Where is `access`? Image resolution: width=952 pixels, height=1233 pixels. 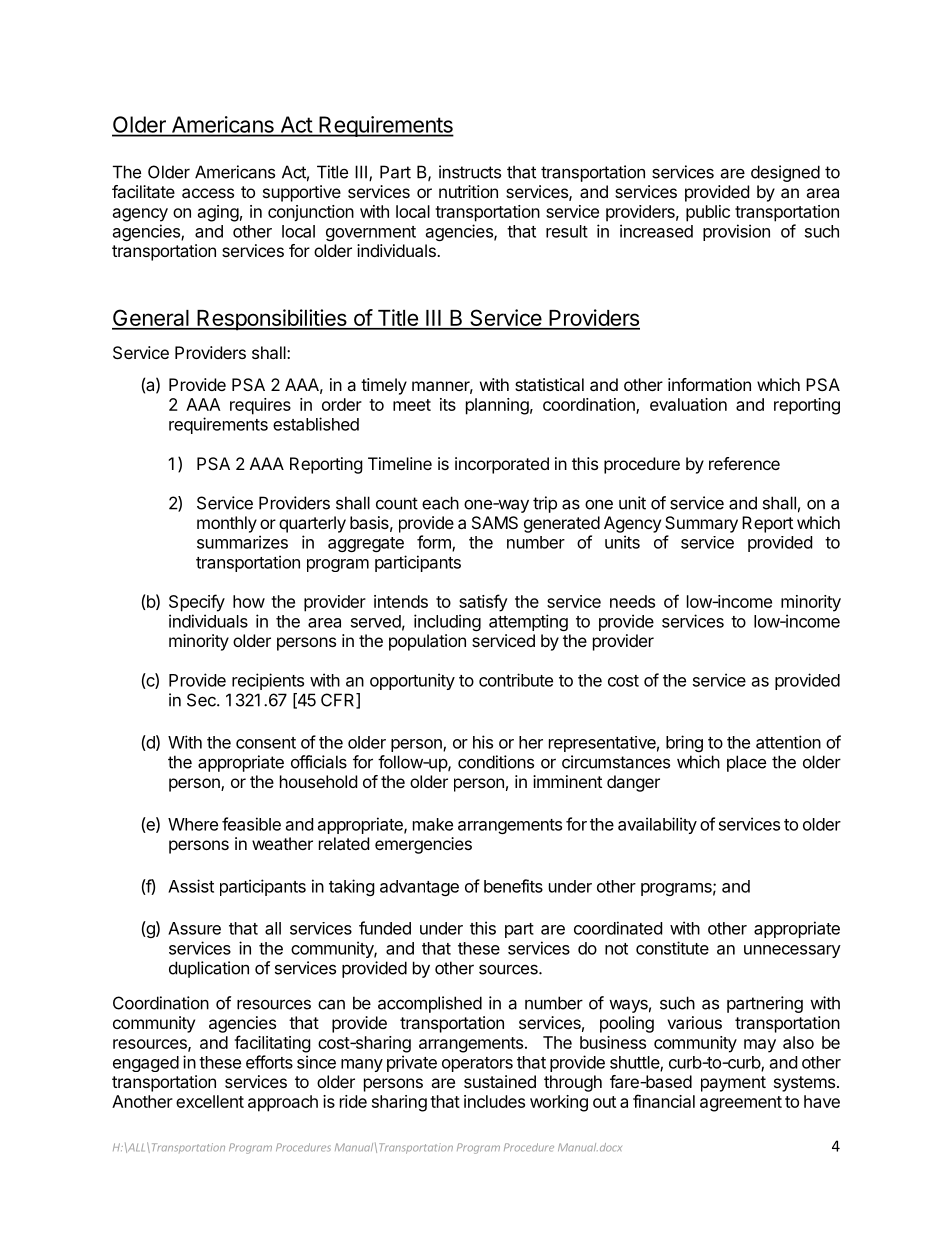
access is located at coordinates (208, 193).
